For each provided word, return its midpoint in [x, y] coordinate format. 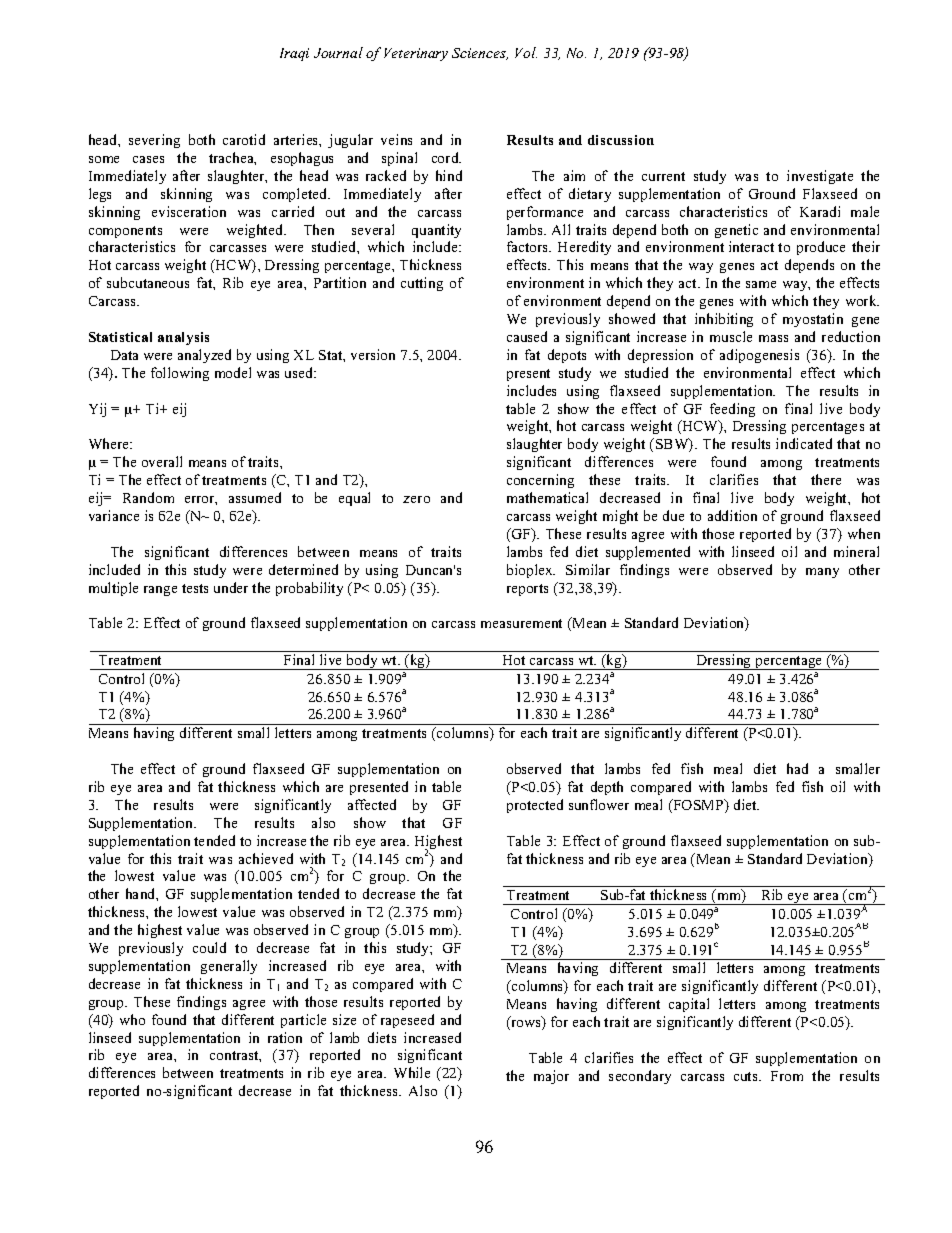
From [787, 1076]
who [132, 1019]
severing [154, 141]
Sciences [480, 54]
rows [526, 1025]
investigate [820, 177]
